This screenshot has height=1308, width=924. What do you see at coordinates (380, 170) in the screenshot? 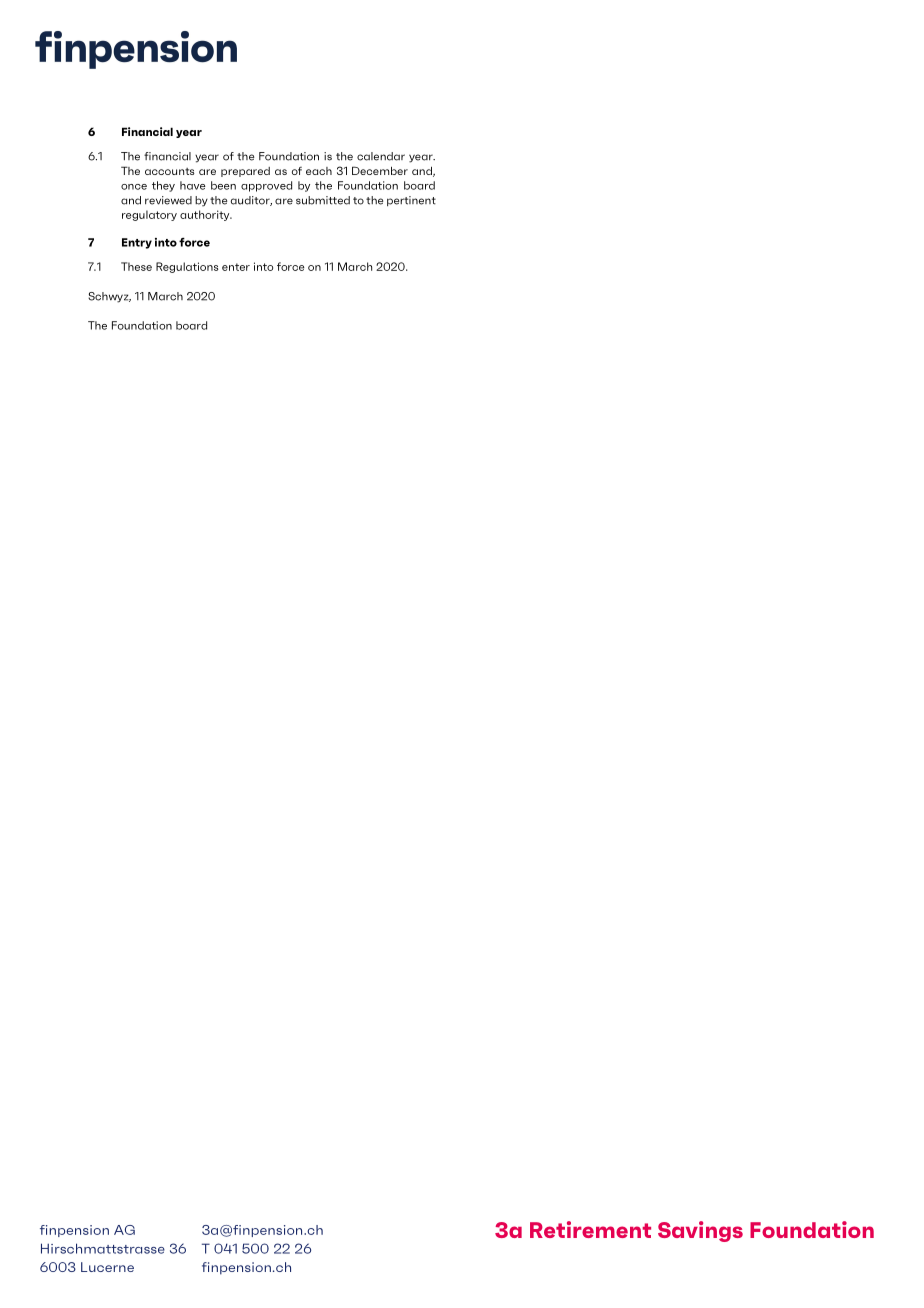
I see `December` at bounding box center [380, 170].
